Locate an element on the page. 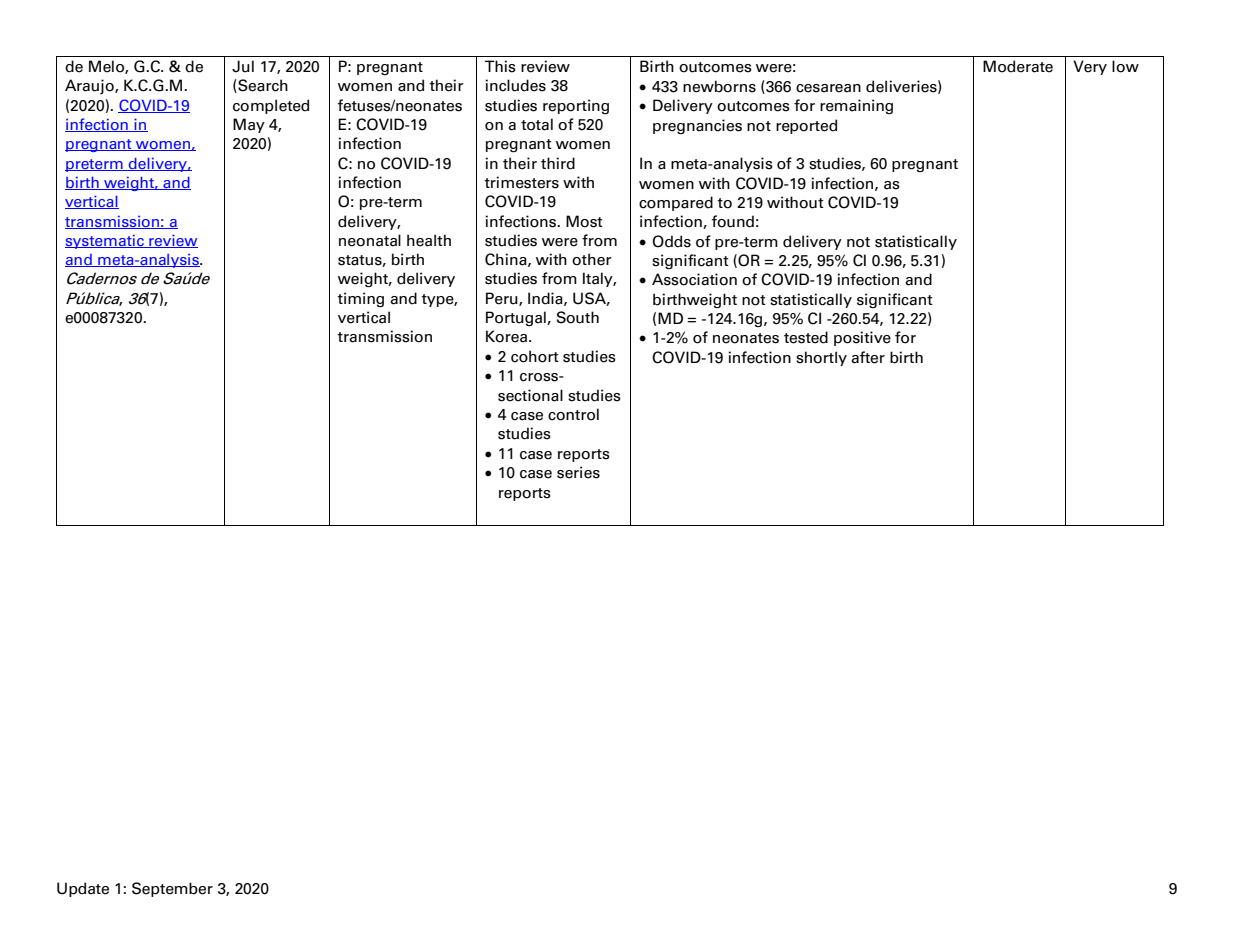  Search is located at coordinates (262, 86).
